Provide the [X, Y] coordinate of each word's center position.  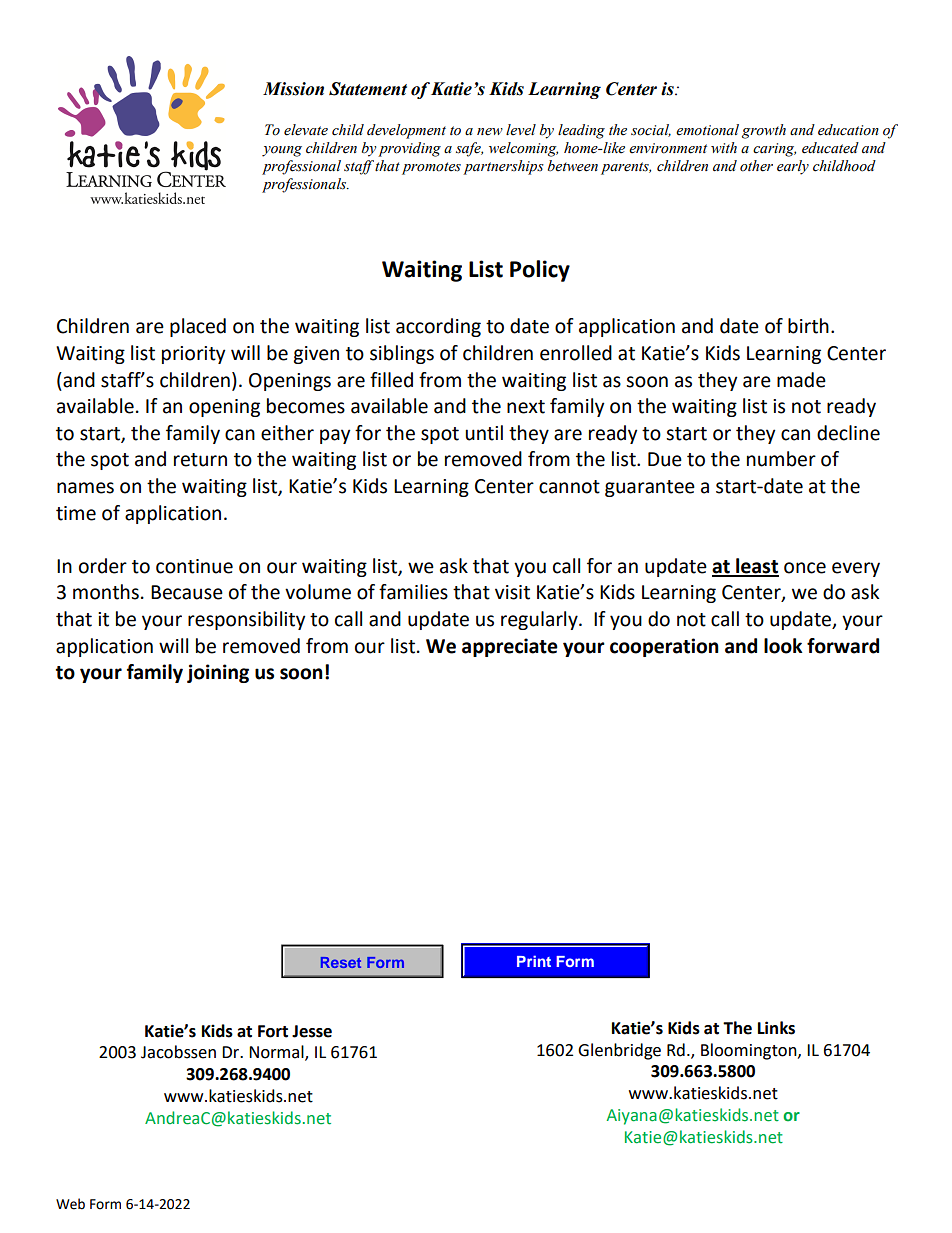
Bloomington [750, 1051]
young [282, 151]
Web [70, 1204]
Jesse [312, 1031]
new [490, 132]
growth [764, 131]
